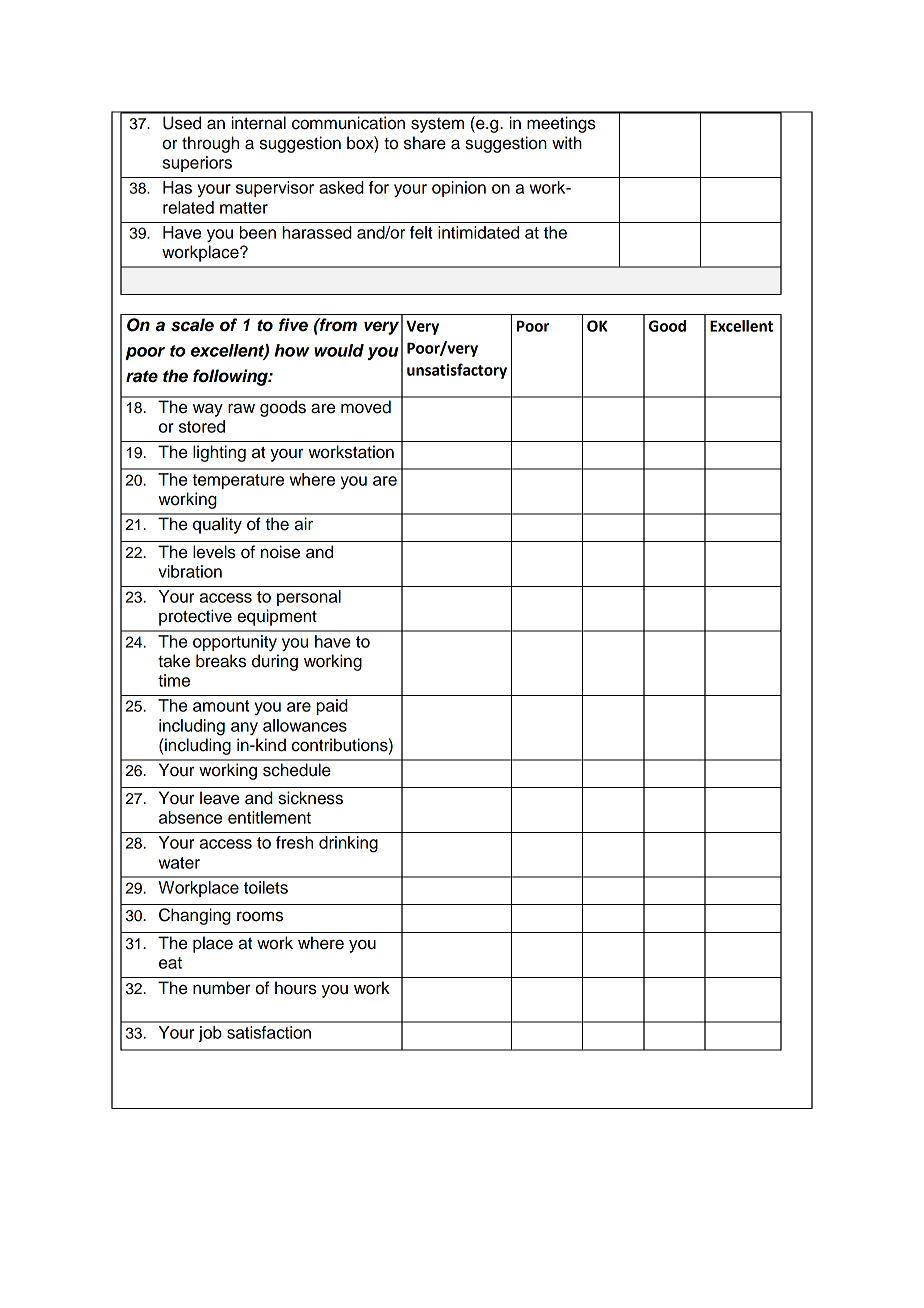  Describe the element at coordinates (197, 164) in the page. I see `superiors` at that location.
